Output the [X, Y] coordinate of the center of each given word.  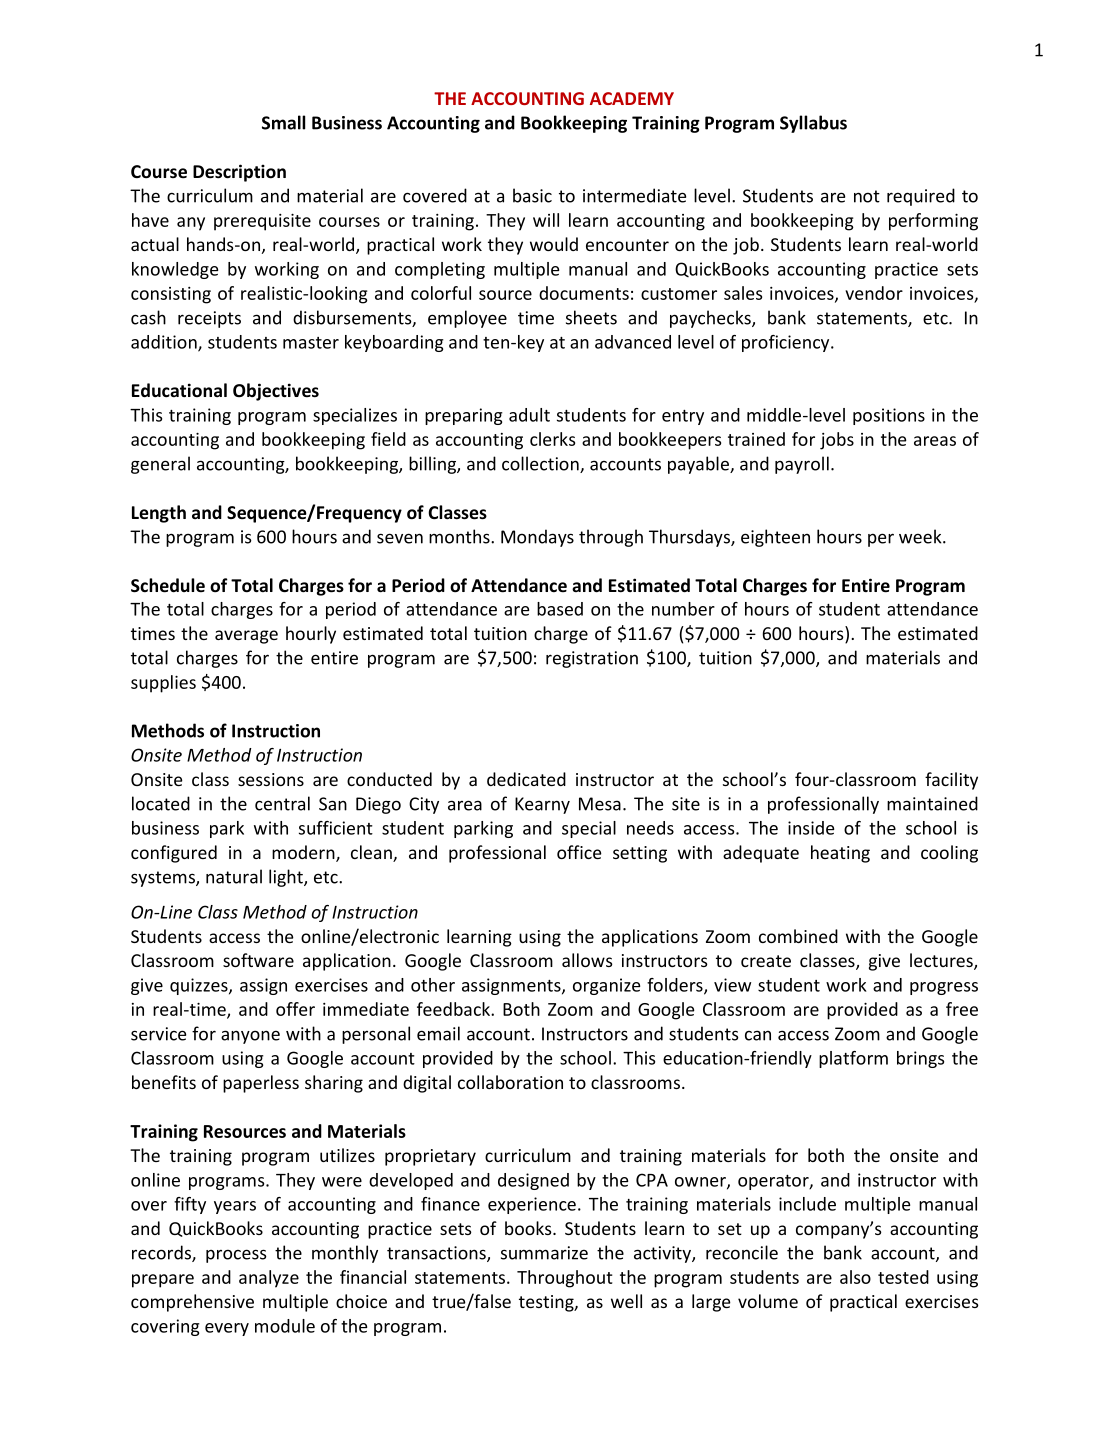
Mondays [537, 538]
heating [840, 854]
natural [234, 876]
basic [532, 195]
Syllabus [813, 124]
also [855, 1277]
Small [283, 122]
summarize [544, 1253]
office [579, 852]
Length [159, 514]
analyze [269, 1279]
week [921, 536]
